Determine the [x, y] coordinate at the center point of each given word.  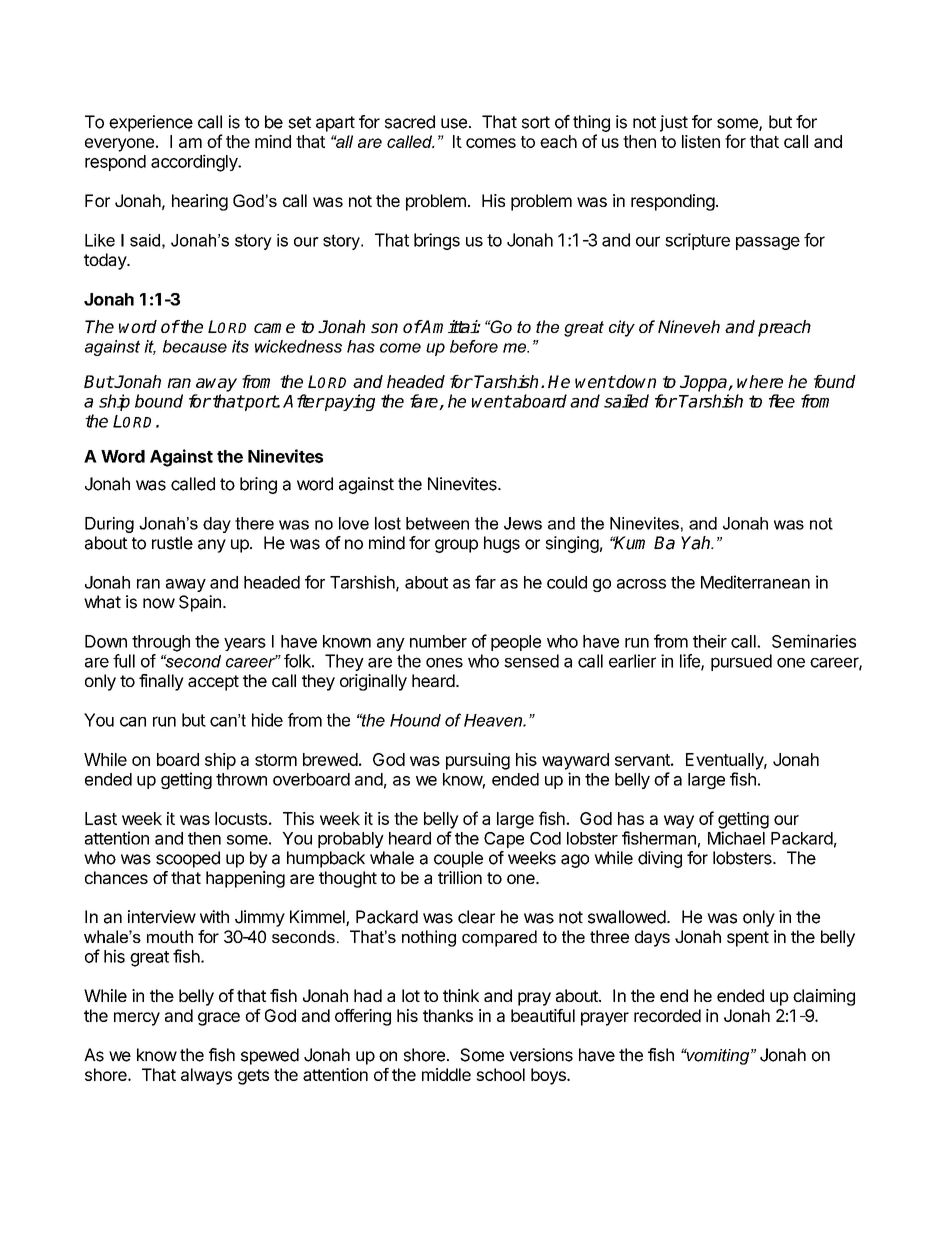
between [437, 523]
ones [444, 663]
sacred [410, 122]
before [474, 346]
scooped [188, 859]
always [206, 1076]
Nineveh [689, 326]
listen [701, 141]
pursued [741, 662]
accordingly [195, 163]
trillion [460, 877]
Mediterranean [755, 582]
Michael [736, 838]
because [195, 346]
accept [213, 683]
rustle [172, 543]
